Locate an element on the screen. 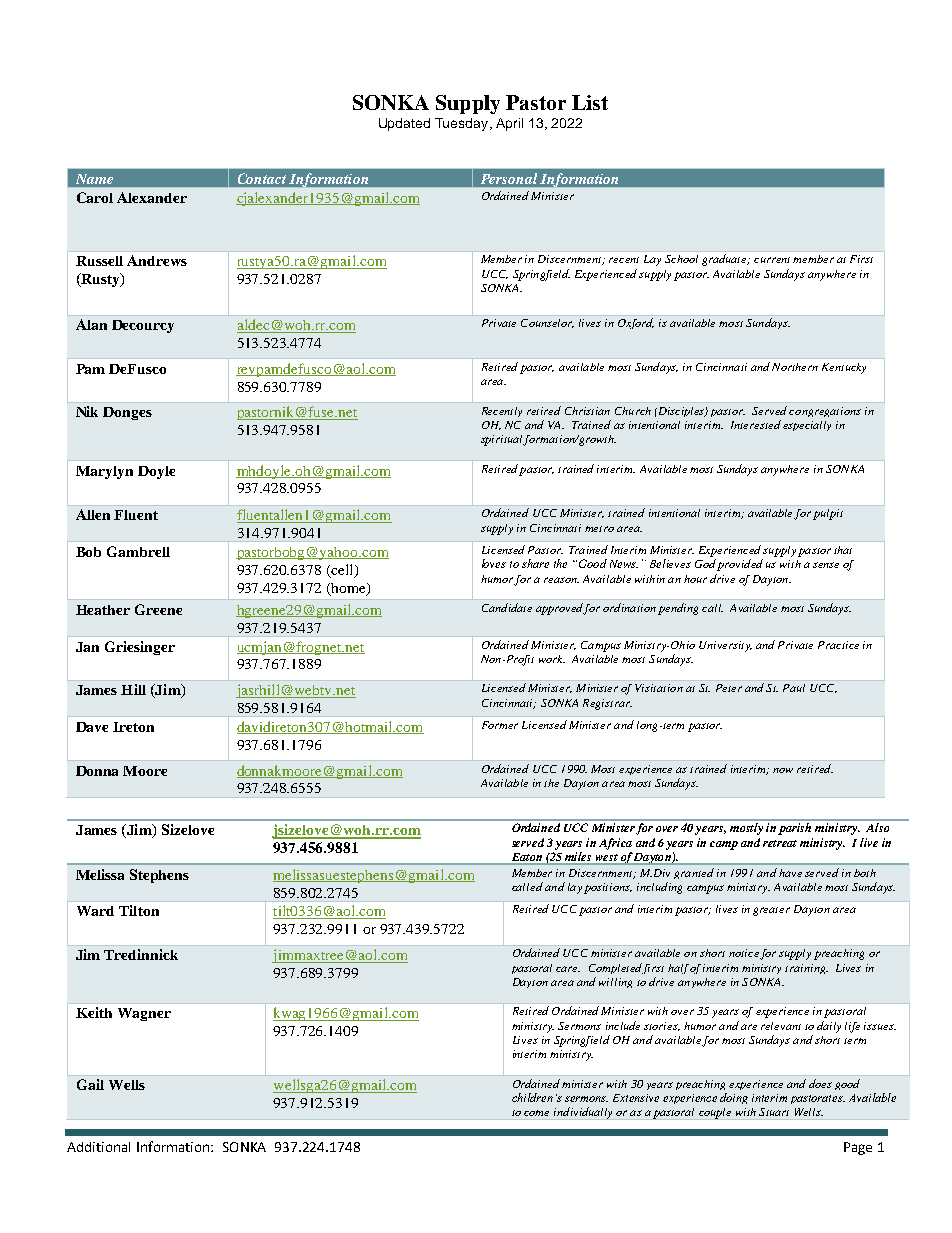  Stuart is located at coordinates (774, 1112).
